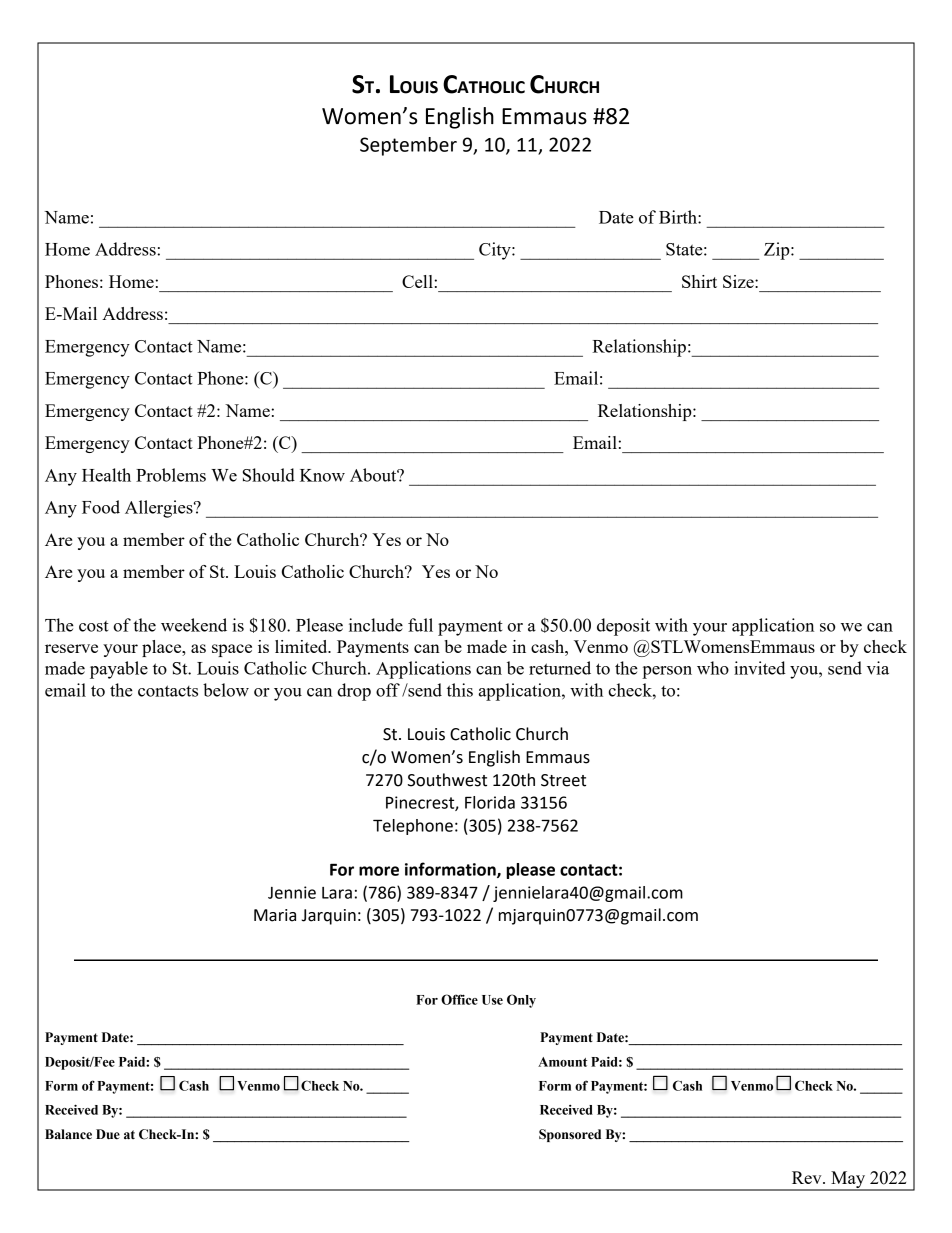  I want to click on Due, so click(108, 1134).
